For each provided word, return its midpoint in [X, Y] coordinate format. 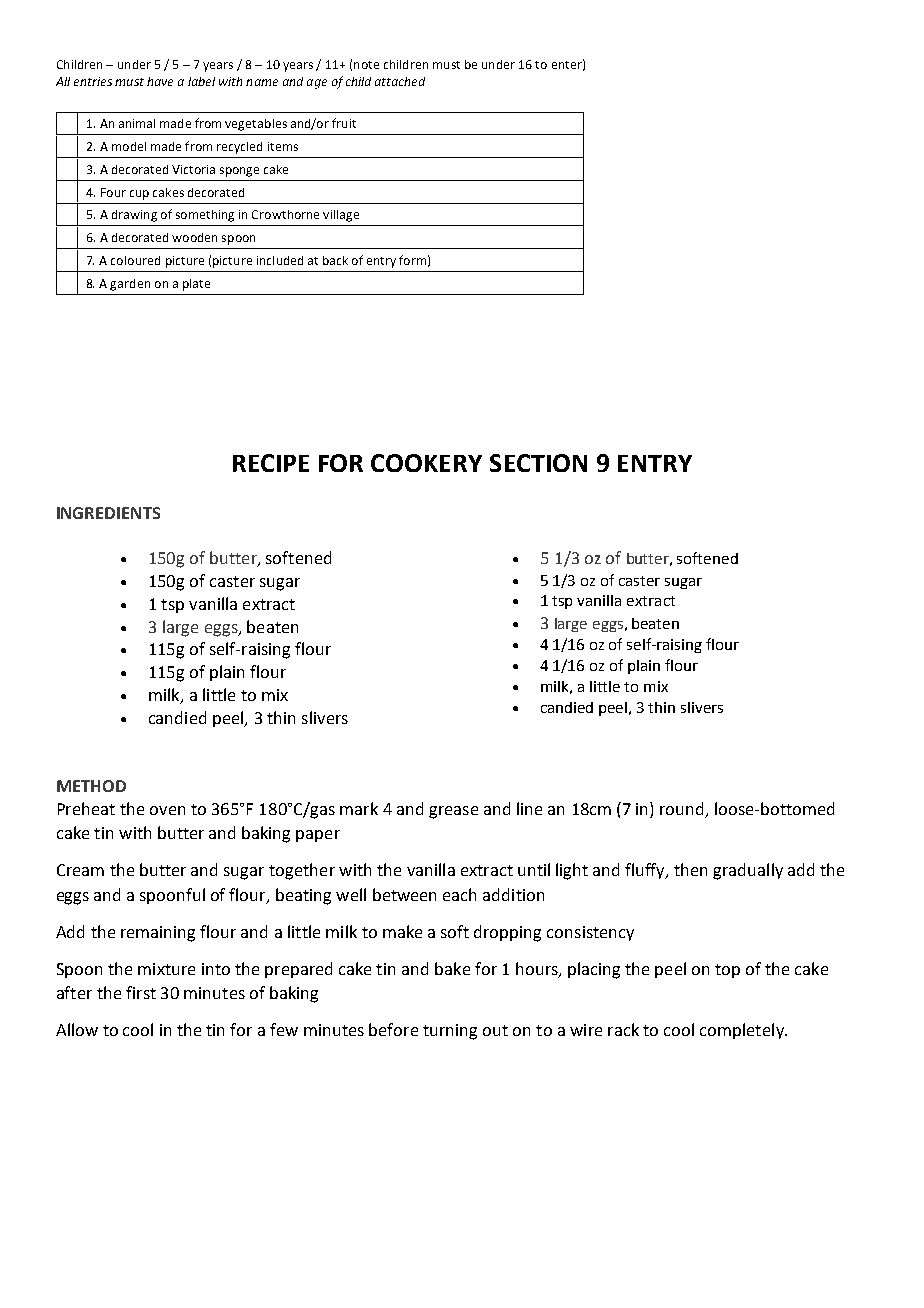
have [160, 81]
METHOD [91, 786]
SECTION [538, 463]
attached [400, 81]
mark [359, 808]
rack [623, 1029]
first [141, 992]
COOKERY [426, 463]
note [366, 65]
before [393, 1029]
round [681, 808]
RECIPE [271, 463]
